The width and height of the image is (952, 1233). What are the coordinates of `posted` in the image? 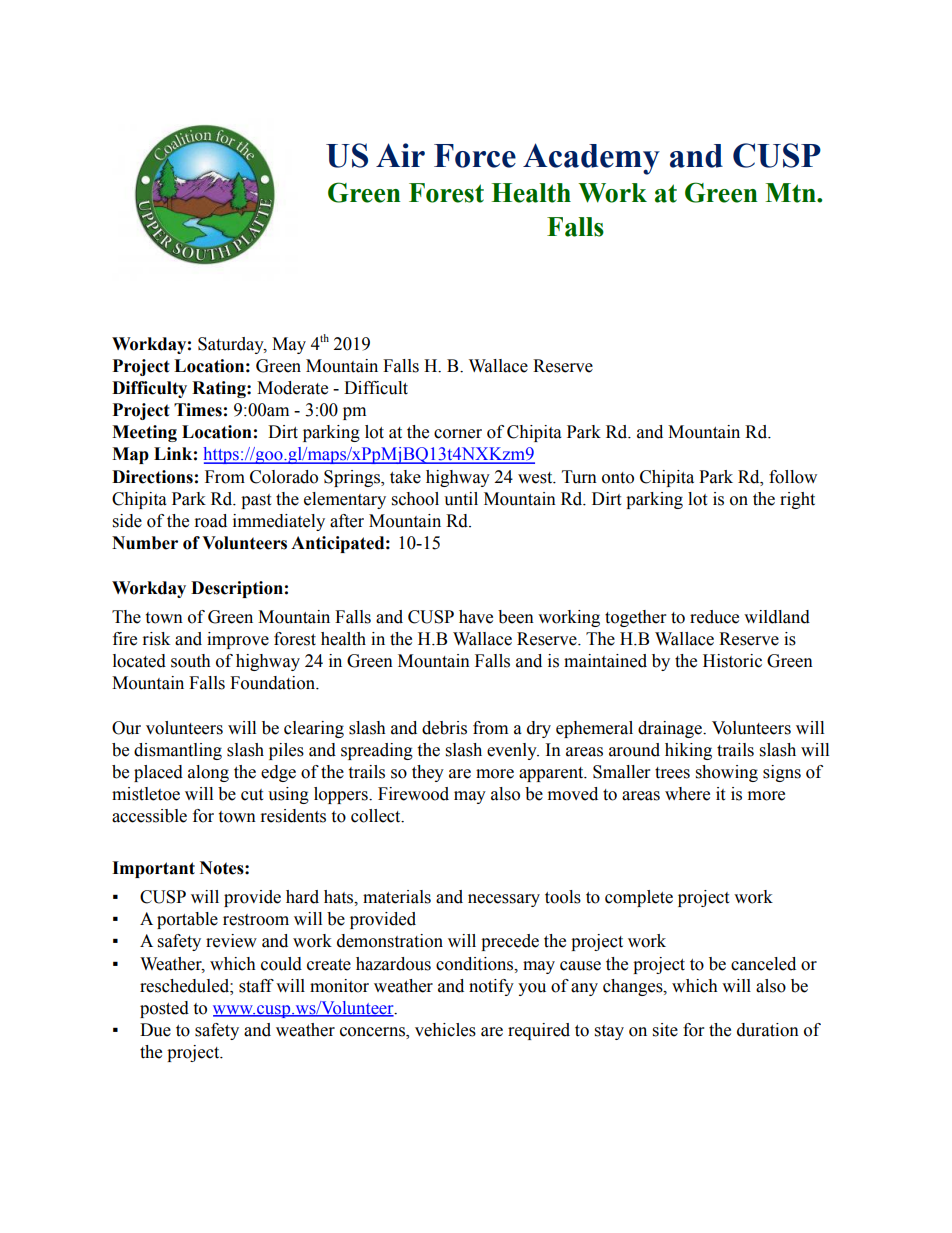 It's located at (164, 1009).
